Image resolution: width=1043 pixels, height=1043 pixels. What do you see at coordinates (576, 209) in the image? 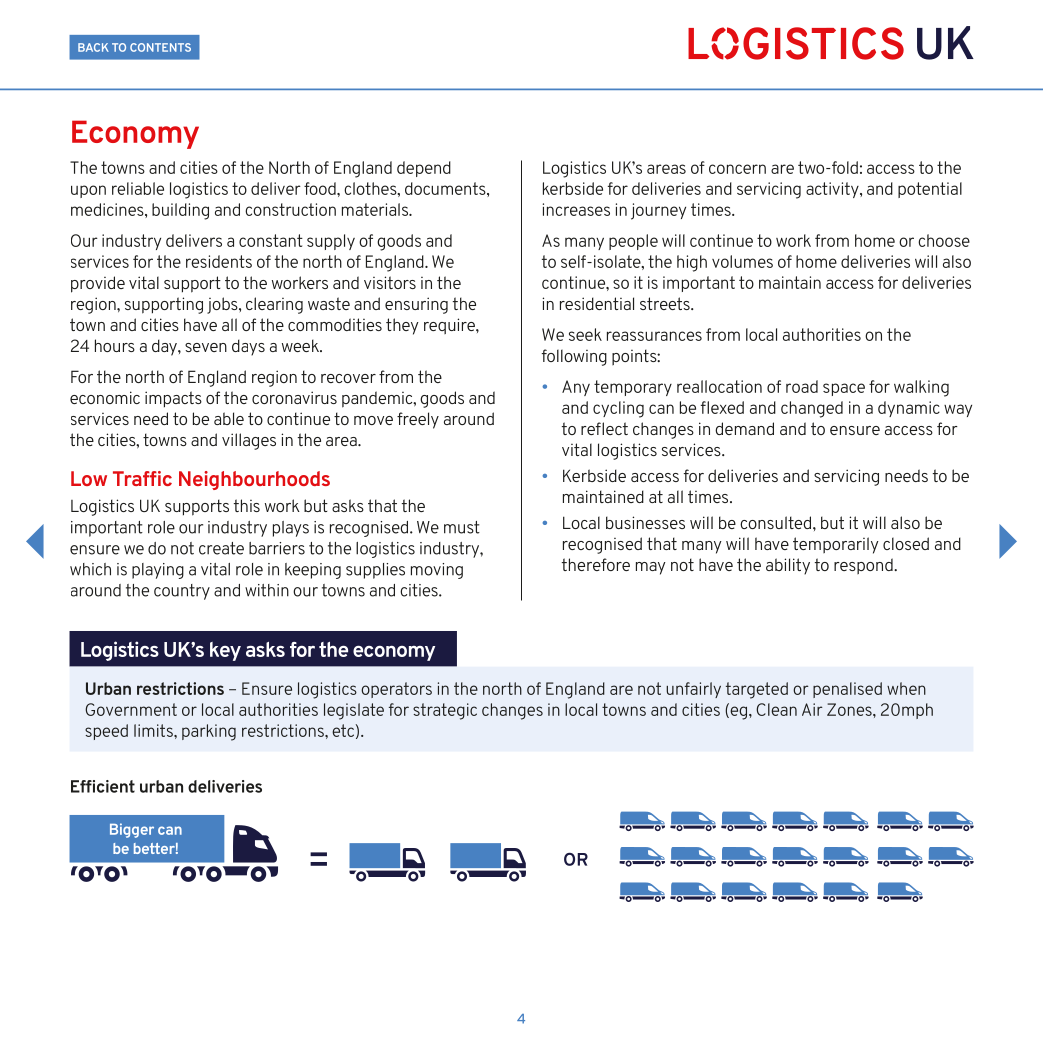
I see `increases` at bounding box center [576, 209].
